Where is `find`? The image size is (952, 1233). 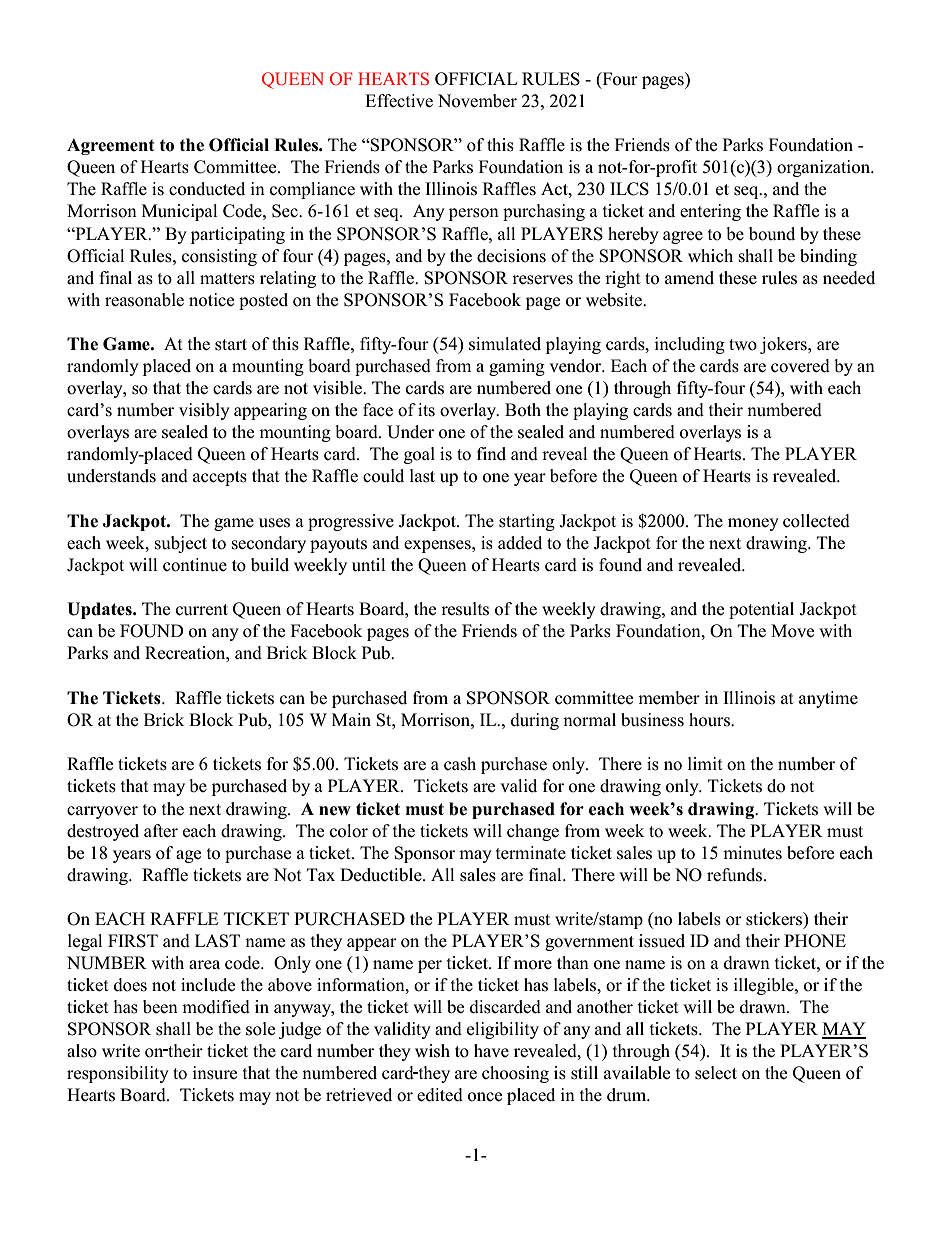
find is located at coordinates (491, 454).
